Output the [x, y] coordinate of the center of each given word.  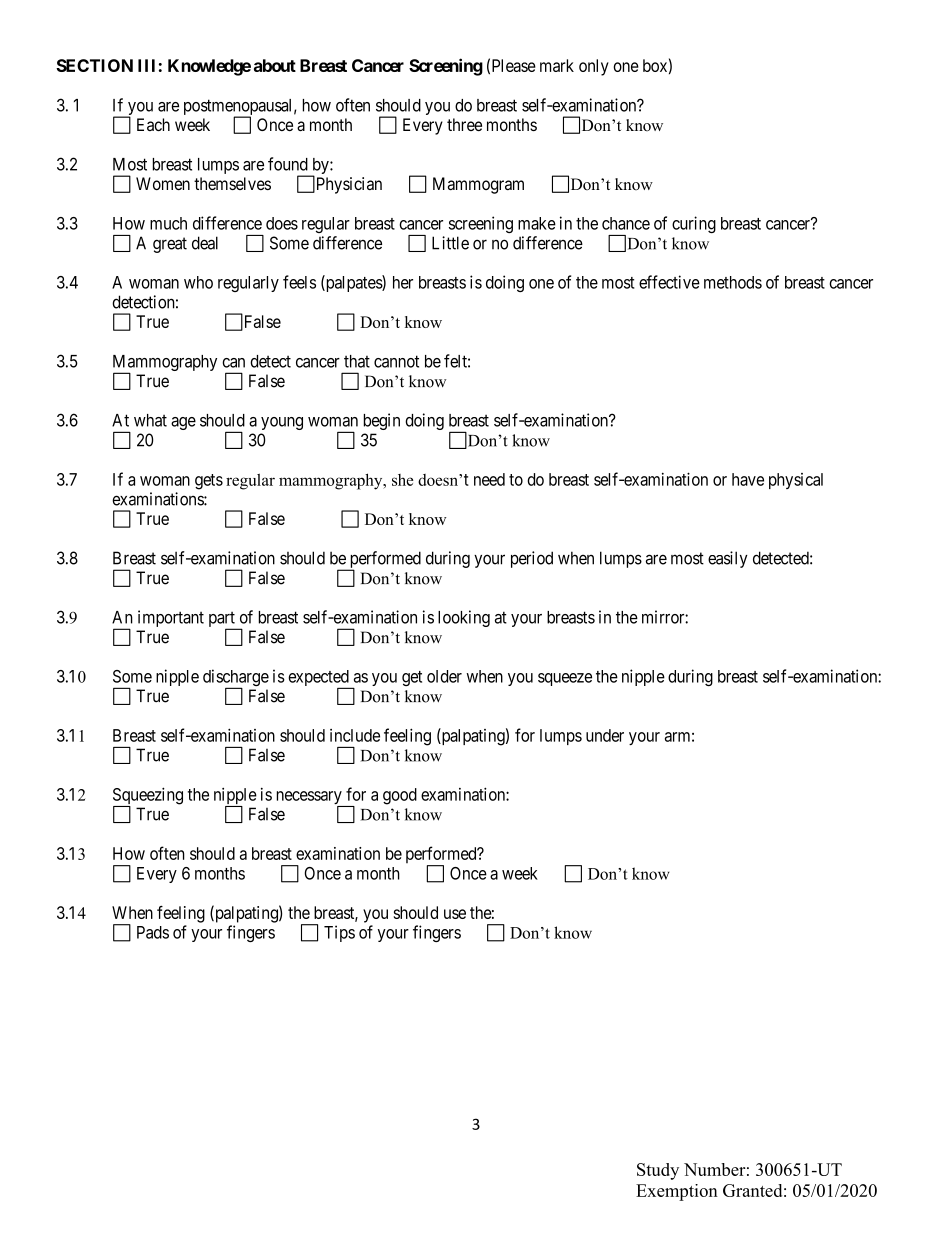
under [605, 735]
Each [153, 124]
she [402, 480]
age [183, 423]
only [594, 67]
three [464, 124]
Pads [153, 932]
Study [658, 1171]
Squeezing [148, 797]
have [748, 479]
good [400, 796]
